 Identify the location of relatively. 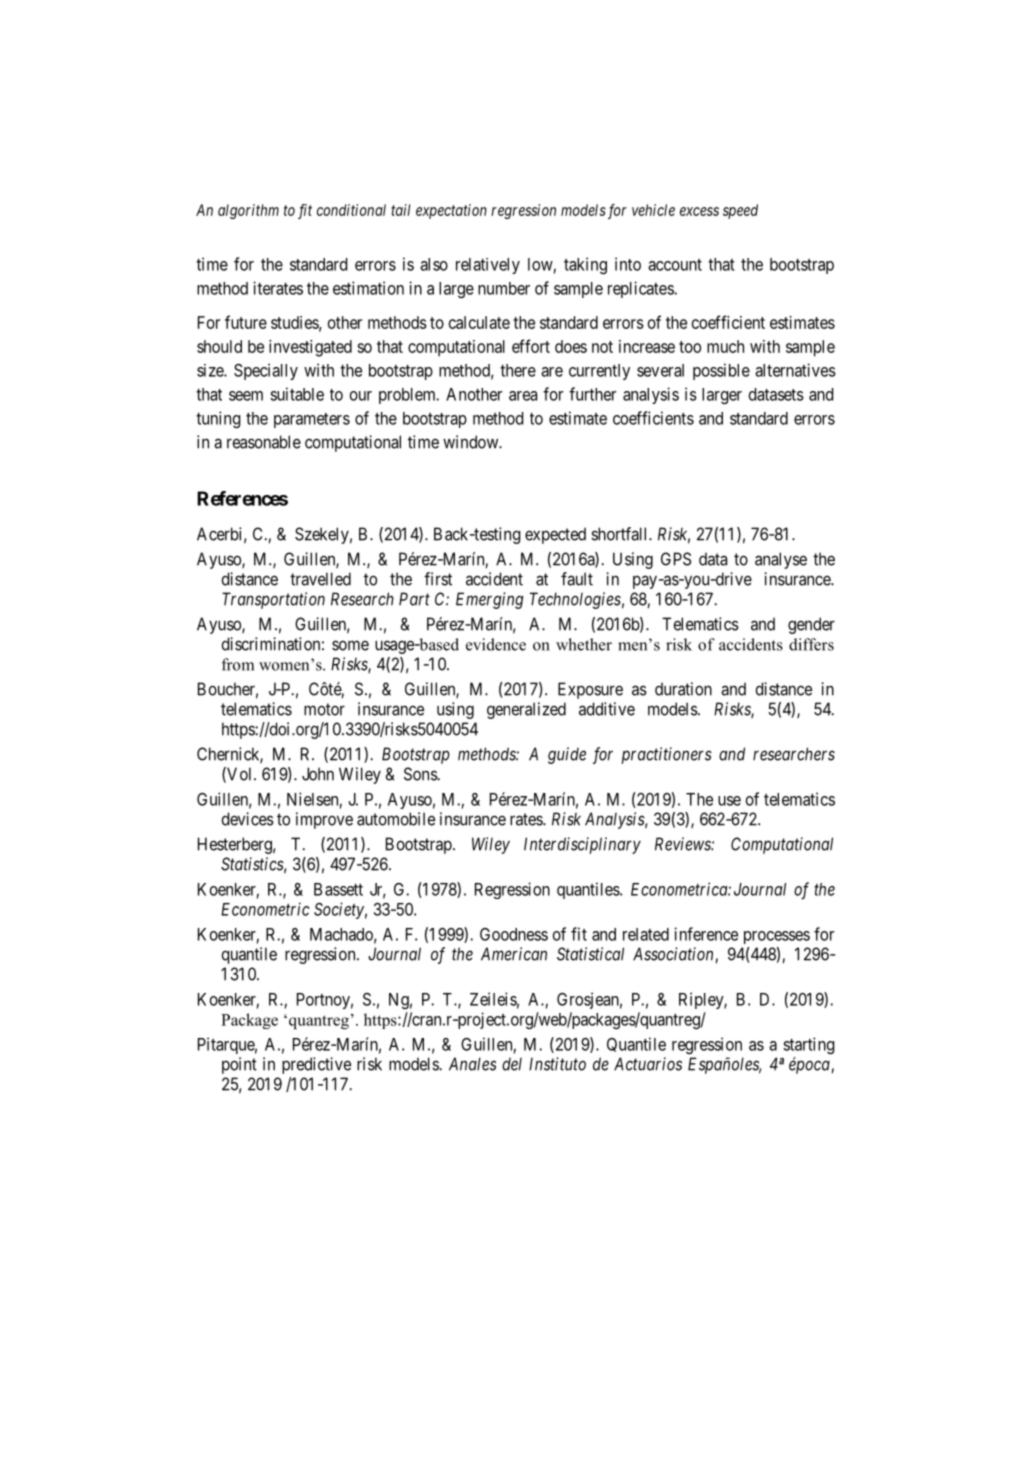
(488, 266).
